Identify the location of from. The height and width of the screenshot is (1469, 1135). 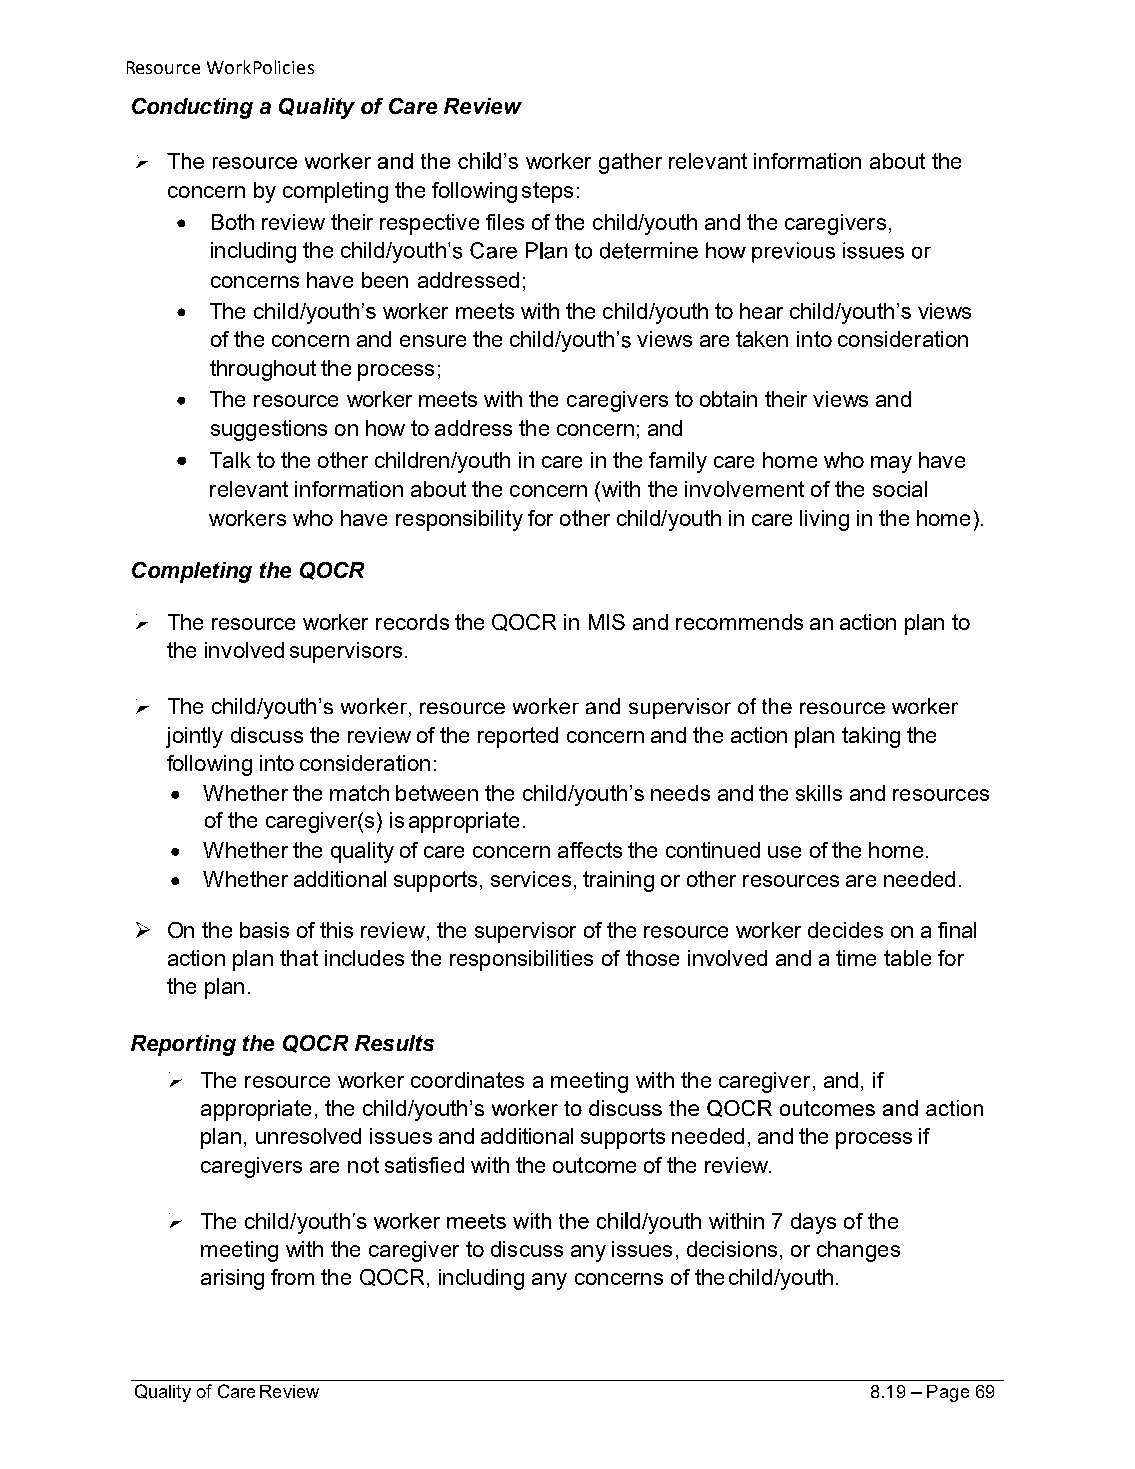
(292, 1277).
